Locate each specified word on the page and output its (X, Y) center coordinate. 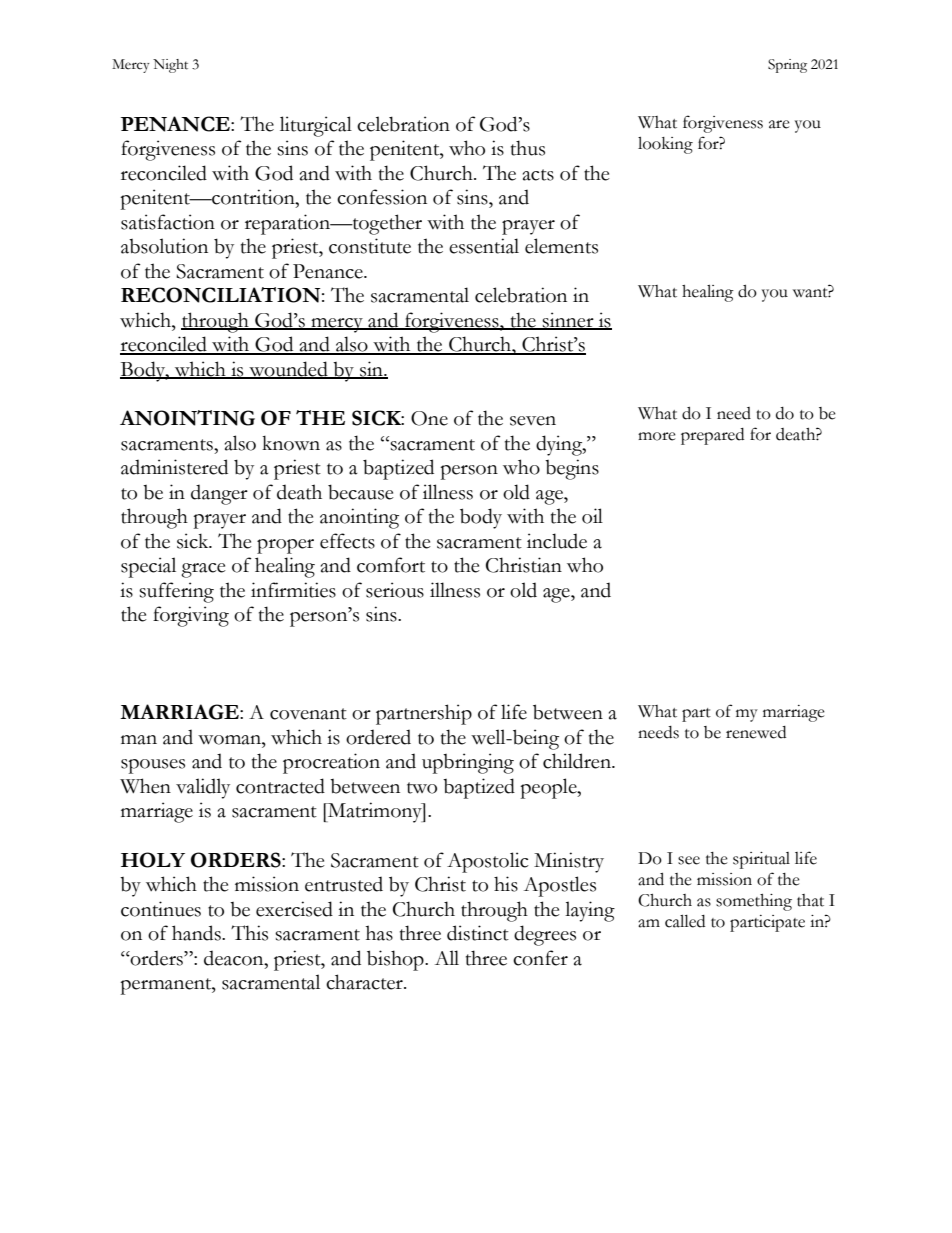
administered (174, 467)
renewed (756, 732)
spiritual (761, 860)
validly (203, 788)
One (429, 418)
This (249, 933)
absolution (164, 246)
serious (395, 590)
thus (528, 148)
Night (170, 66)
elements (561, 246)
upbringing (468, 763)
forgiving (191, 616)
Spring (787, 66)
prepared (712, 436)
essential (484, 246)
